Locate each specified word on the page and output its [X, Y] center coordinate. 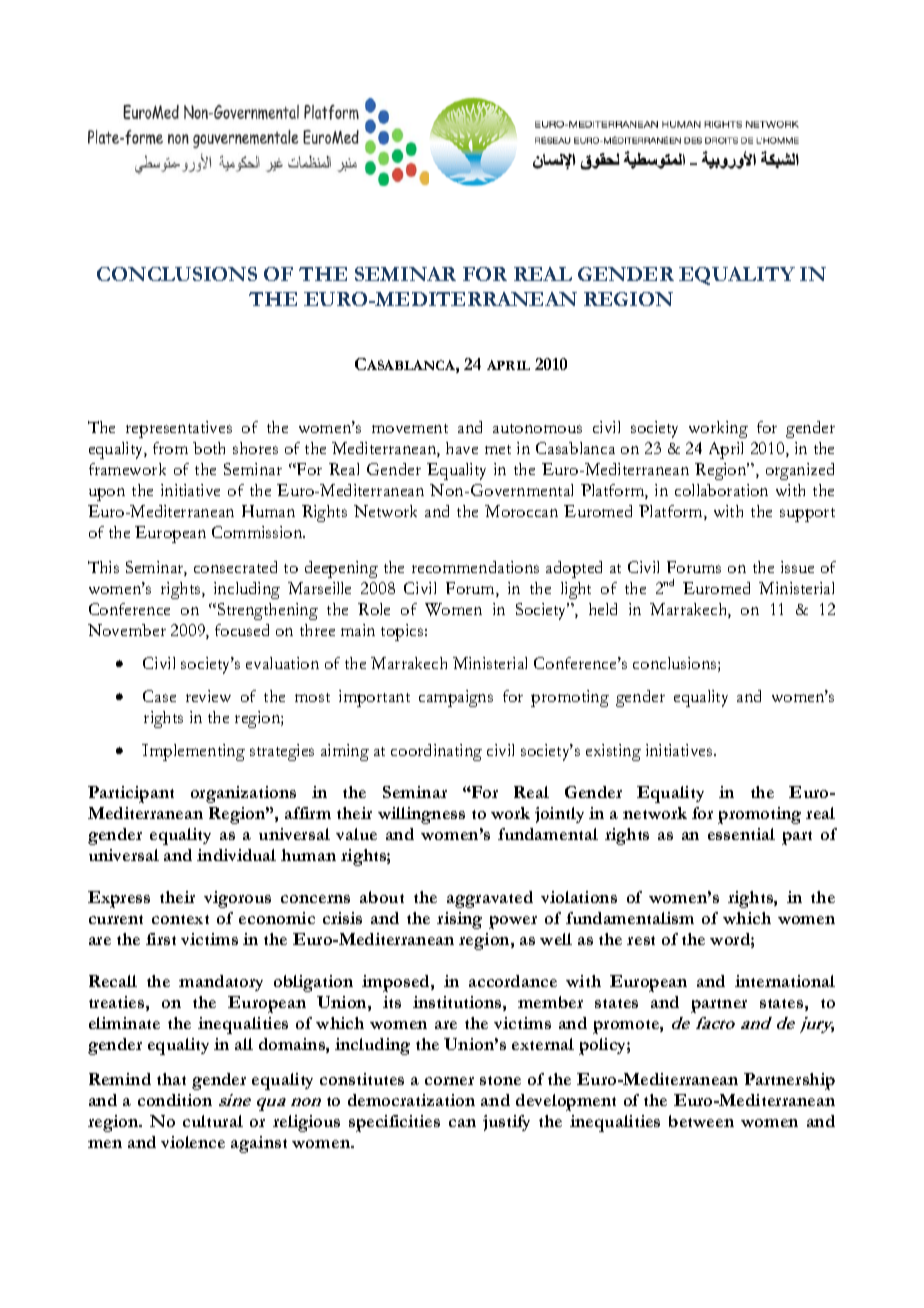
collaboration [721, 490]
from [170, 448]
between [701, 1121]
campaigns [456, 698]
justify [506, 1123]
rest [641, 940]
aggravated [490, 899]
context [180, 919]
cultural [213, 1121]
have [462, 448]
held [603, 609]
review [208, 696]
